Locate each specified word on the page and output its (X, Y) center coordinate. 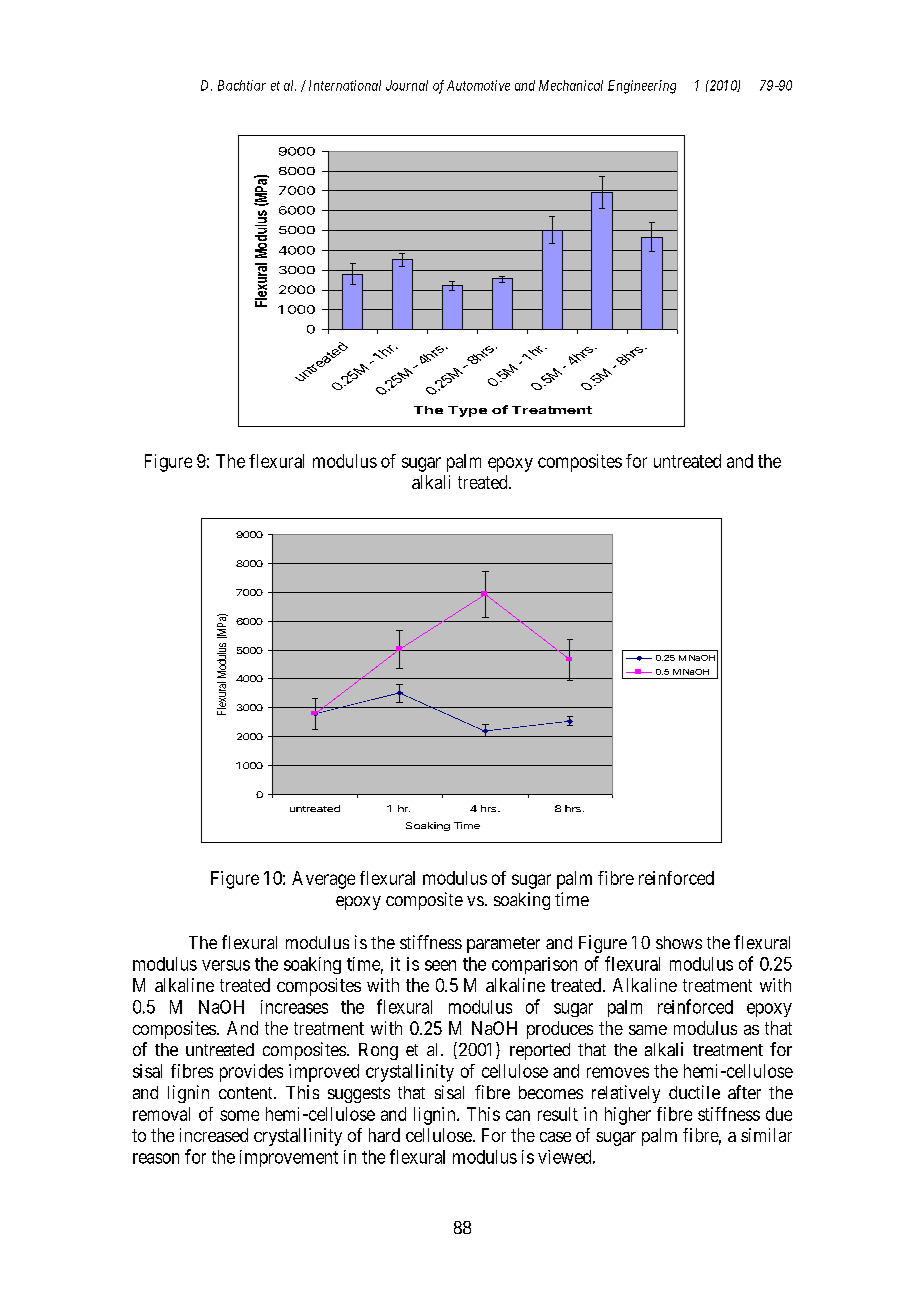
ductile (694, 1092)
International (345, 85)
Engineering (642, 87)
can (518, 1115)
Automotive (478, 85)
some (239, 1115)
